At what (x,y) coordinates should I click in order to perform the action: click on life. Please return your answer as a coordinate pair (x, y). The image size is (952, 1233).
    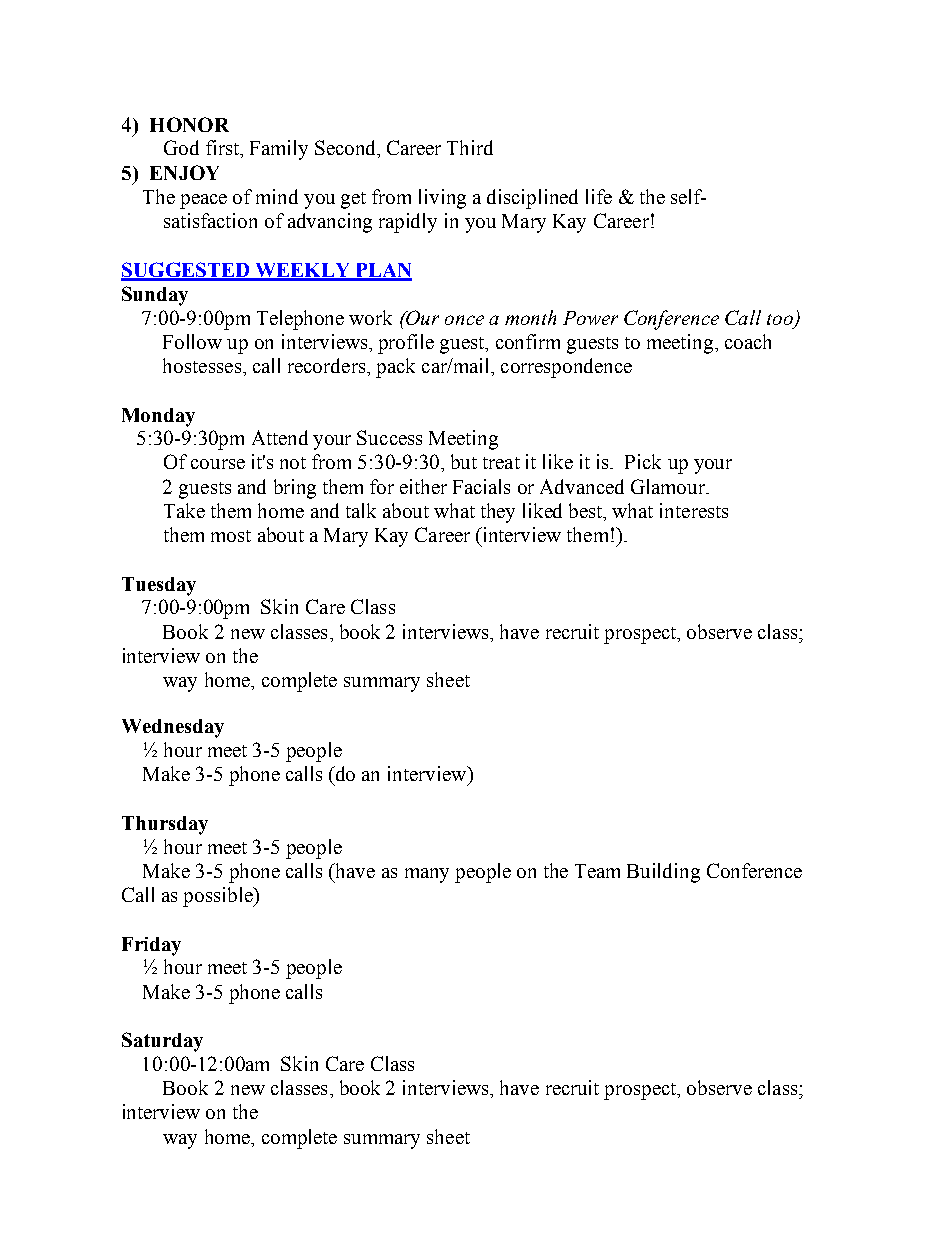
    Looking at the image, I should click on (599, 196).
